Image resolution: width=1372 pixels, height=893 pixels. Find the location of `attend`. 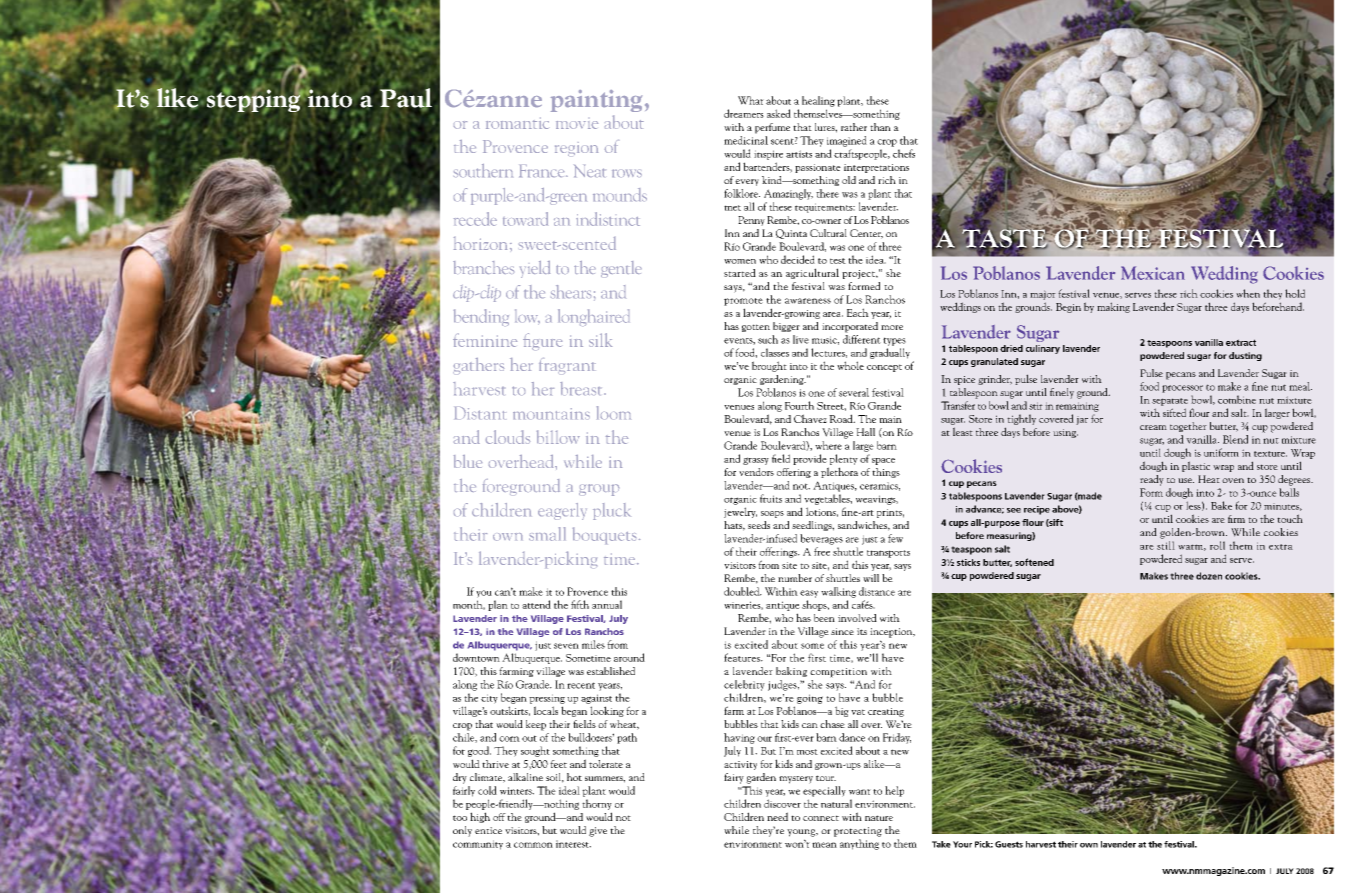

attend is located at coordinates (536, 604).
